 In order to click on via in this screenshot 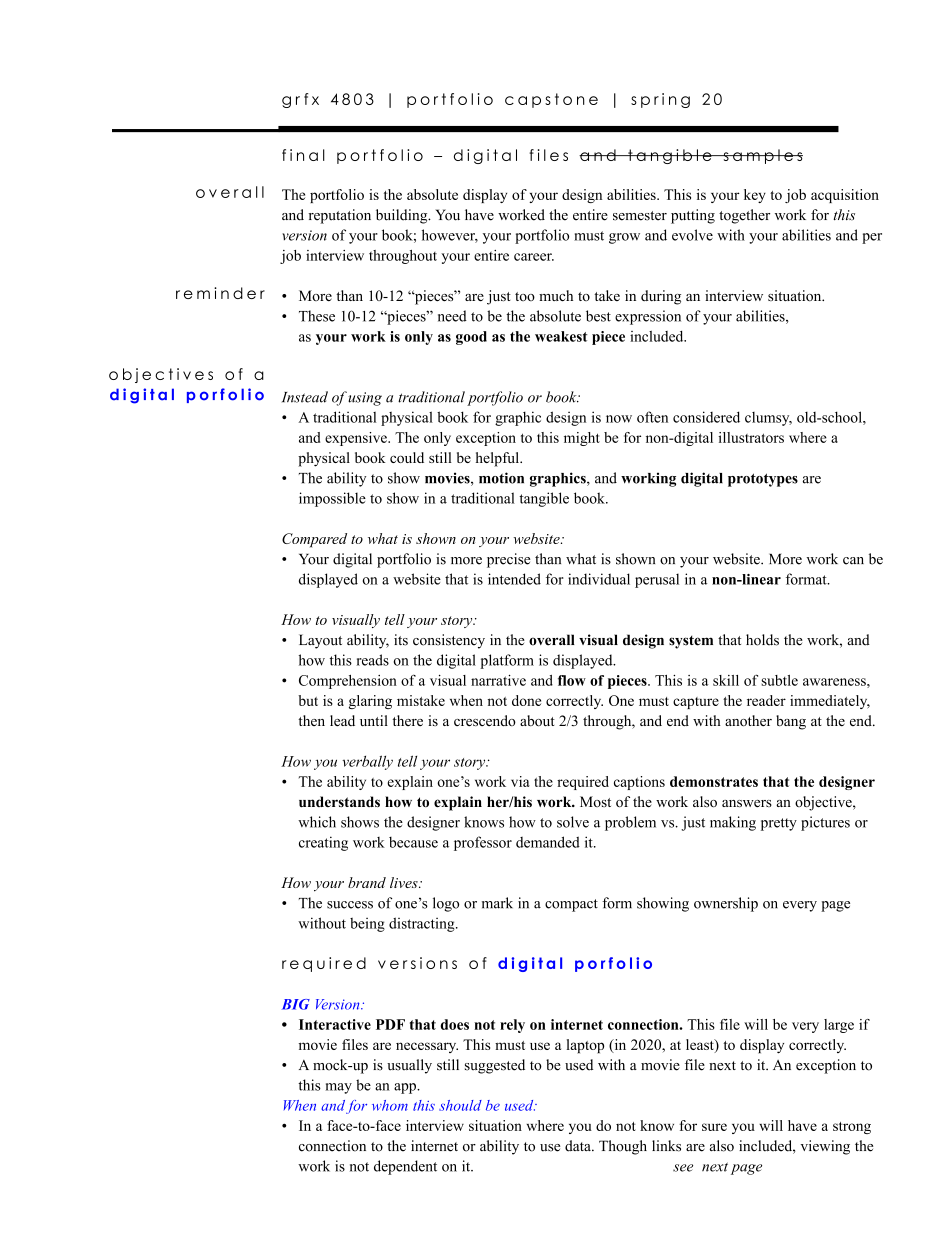, I will do `click(520, 781)`.
